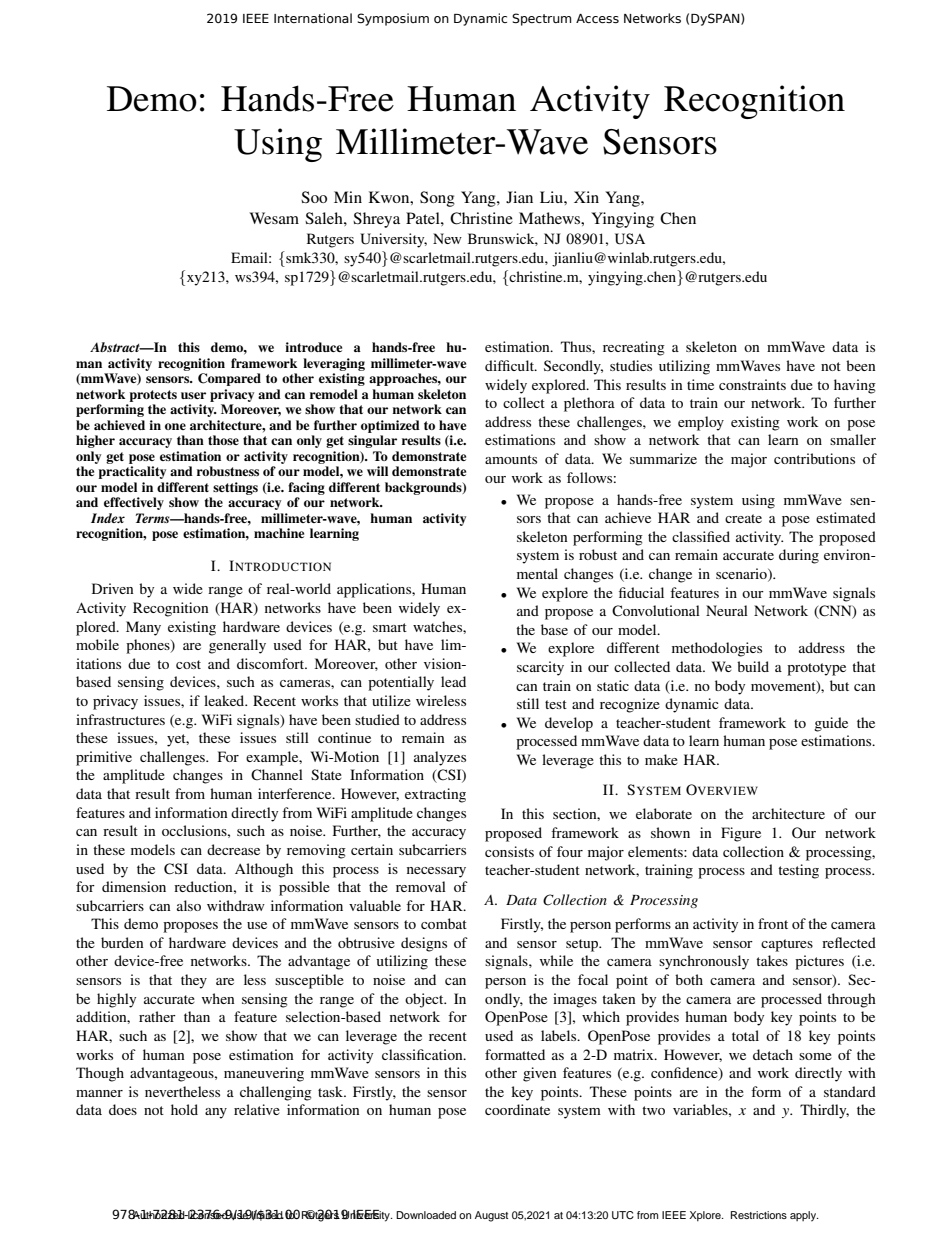 Image resolution: width=952 pixels, height=1233 pixels. I want to click on Restrictions, so click(759, 1215).
